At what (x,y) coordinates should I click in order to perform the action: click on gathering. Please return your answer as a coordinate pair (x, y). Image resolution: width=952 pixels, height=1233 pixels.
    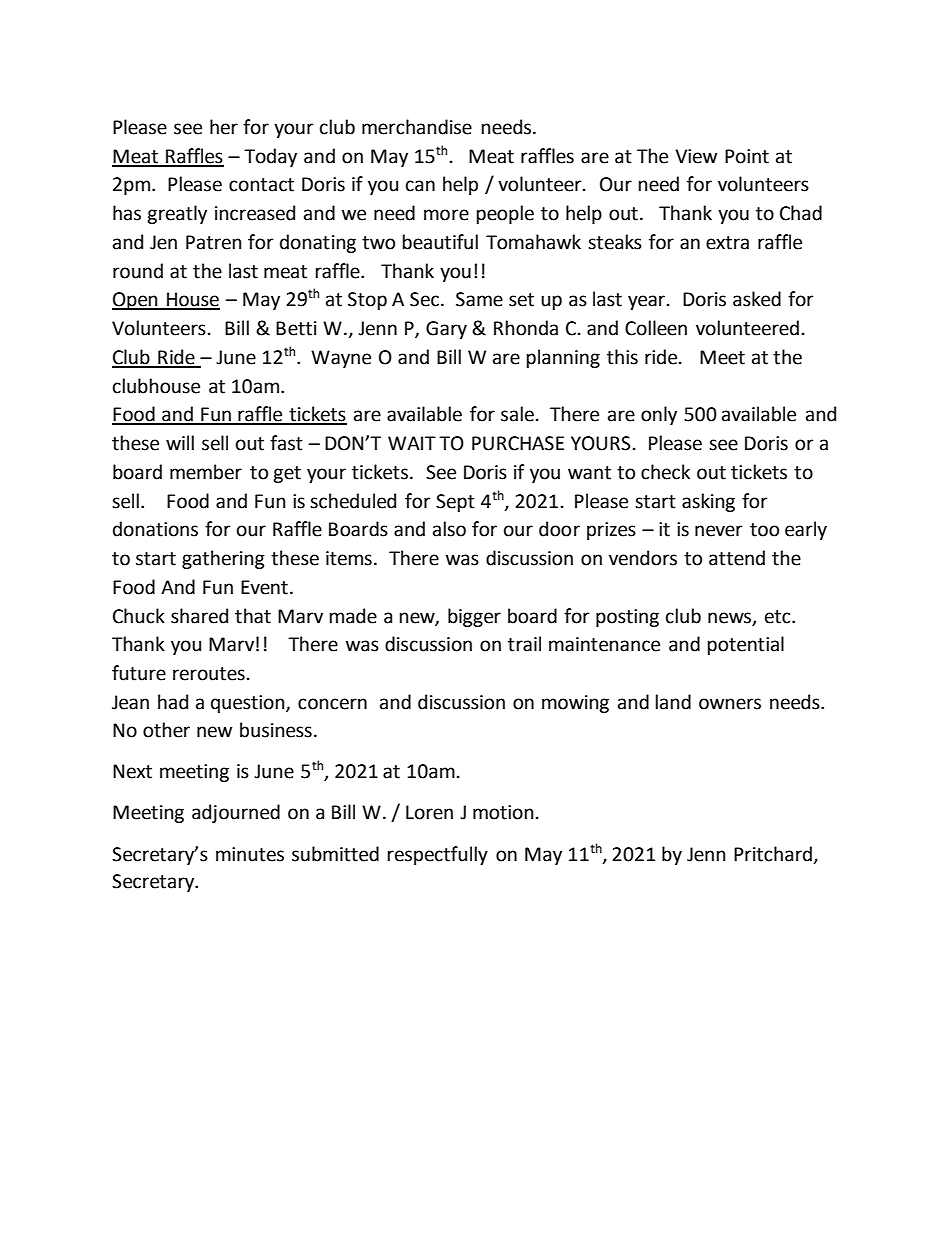
    Looking at the image, I should click on (223, 559).
